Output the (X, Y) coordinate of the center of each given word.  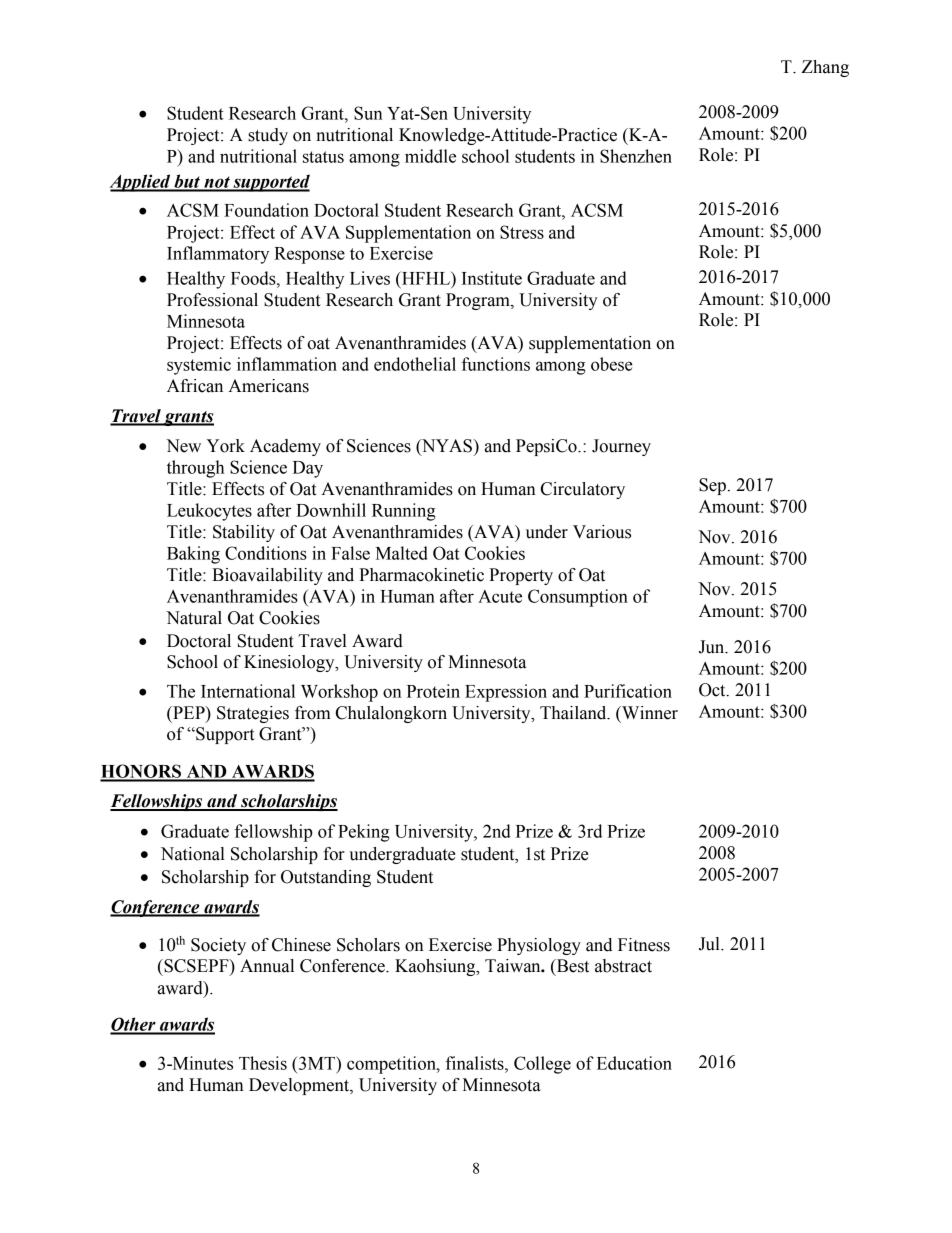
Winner (649, 713)
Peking (363, 833)
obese (612, 364)
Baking (193, 555)
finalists (476, 1063)
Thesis (263, 1063)
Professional (212, 300)
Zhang (825, 68)
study (268, 136)
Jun (713, 647)
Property (521, 576)
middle (430, 156)
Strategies (253, 714)
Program (479, 301)
